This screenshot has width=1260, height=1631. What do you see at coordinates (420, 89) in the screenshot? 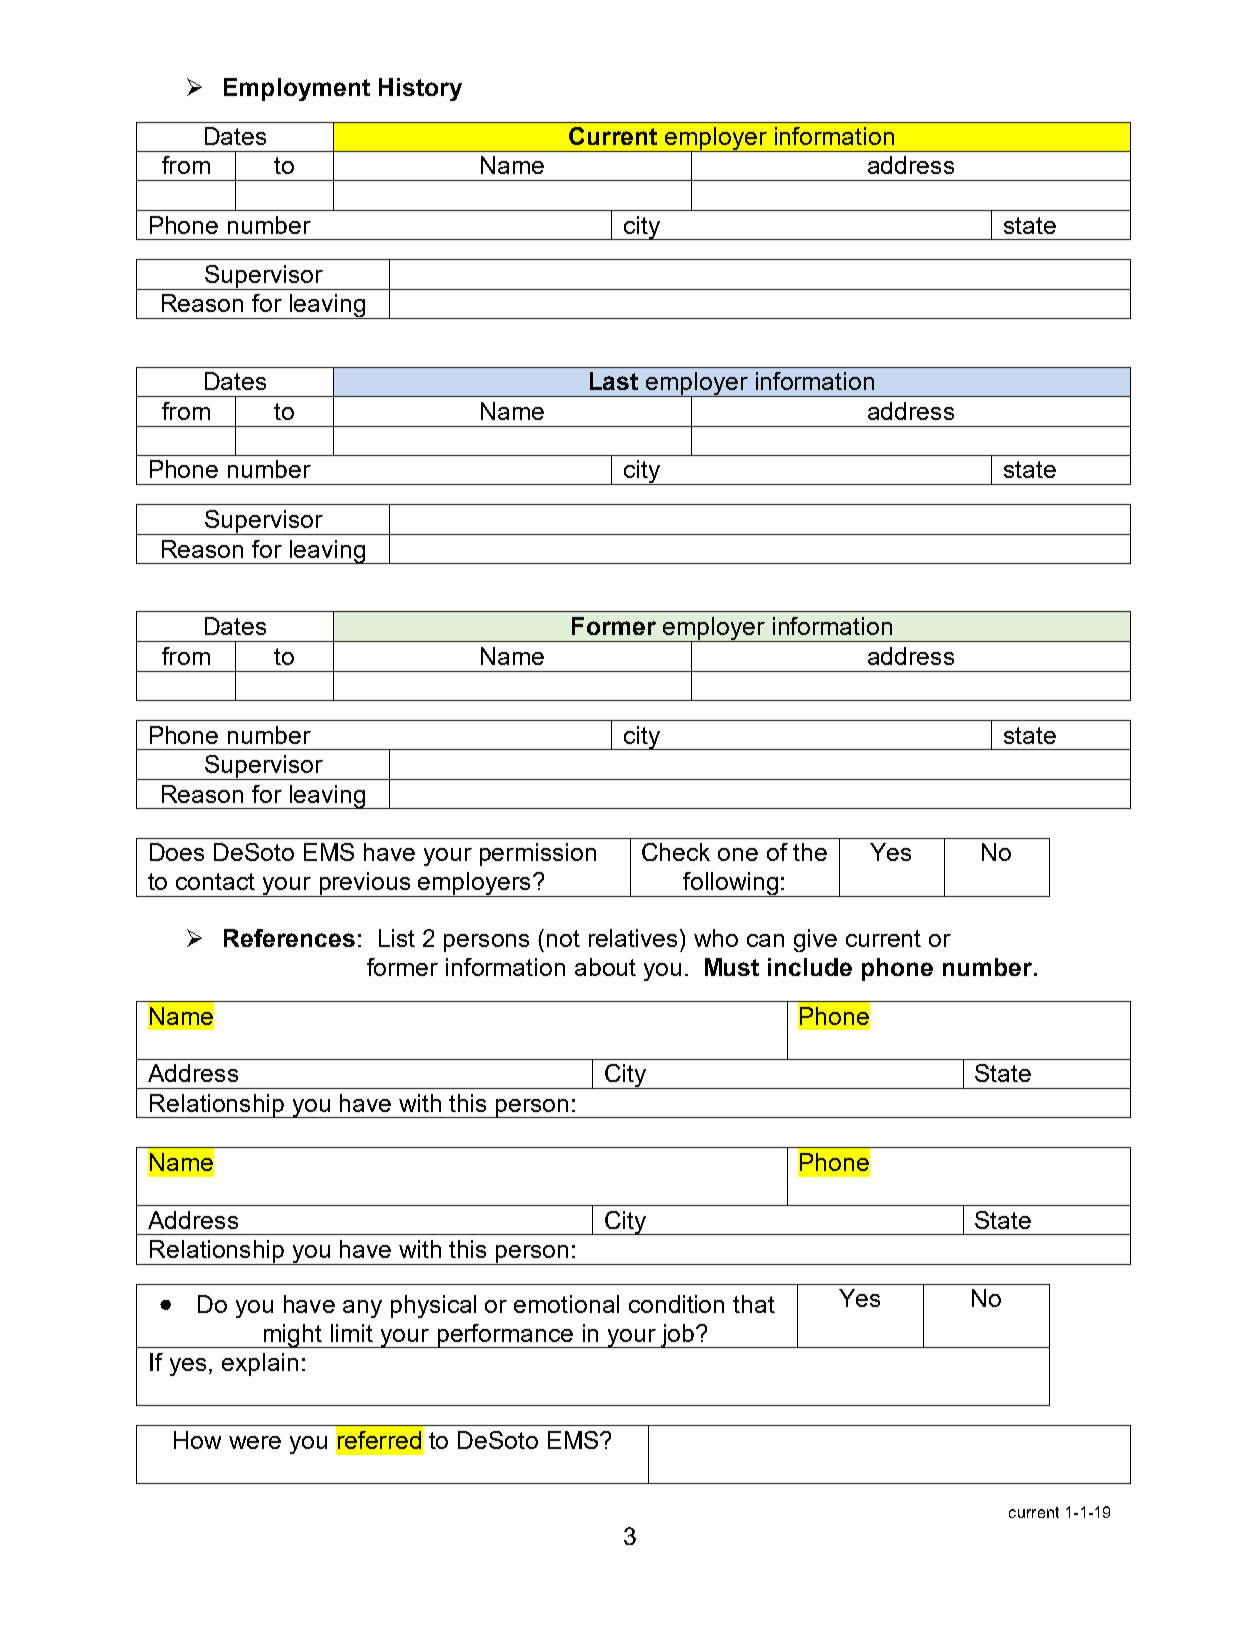
I see `History` at bounding box center [420, 89].
